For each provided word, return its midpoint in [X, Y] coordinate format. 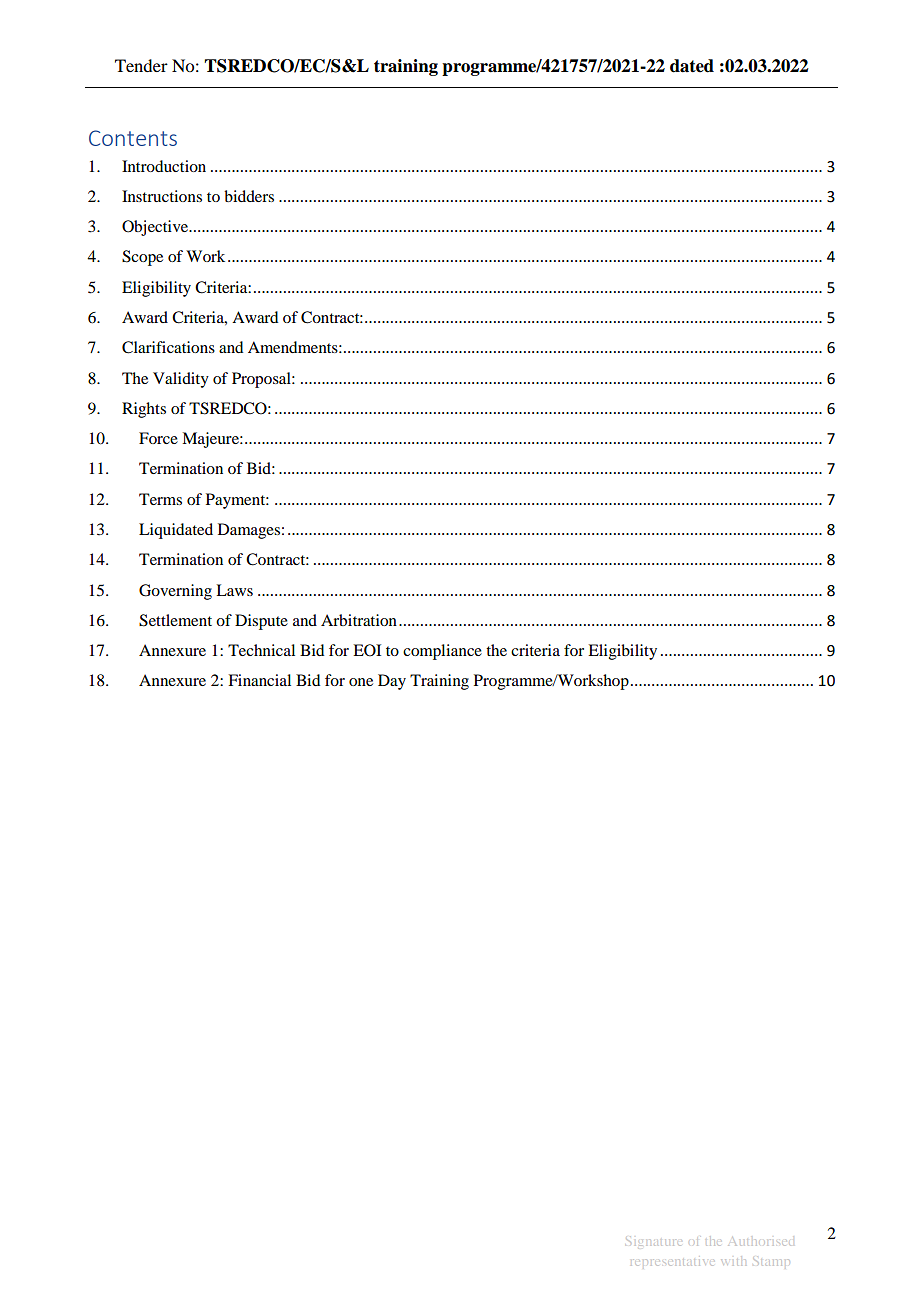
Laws [234, 590]
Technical [261, 650]
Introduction [164, 166]
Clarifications [168, 347]
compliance [442, 652]
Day [392, 682]
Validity [181, 380]
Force [158, 438]
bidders [249, 196]
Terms [160, 499]
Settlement [175, 620]
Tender [141, 65]
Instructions [162, 196]
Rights [144, 410]
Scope [142, 258]
